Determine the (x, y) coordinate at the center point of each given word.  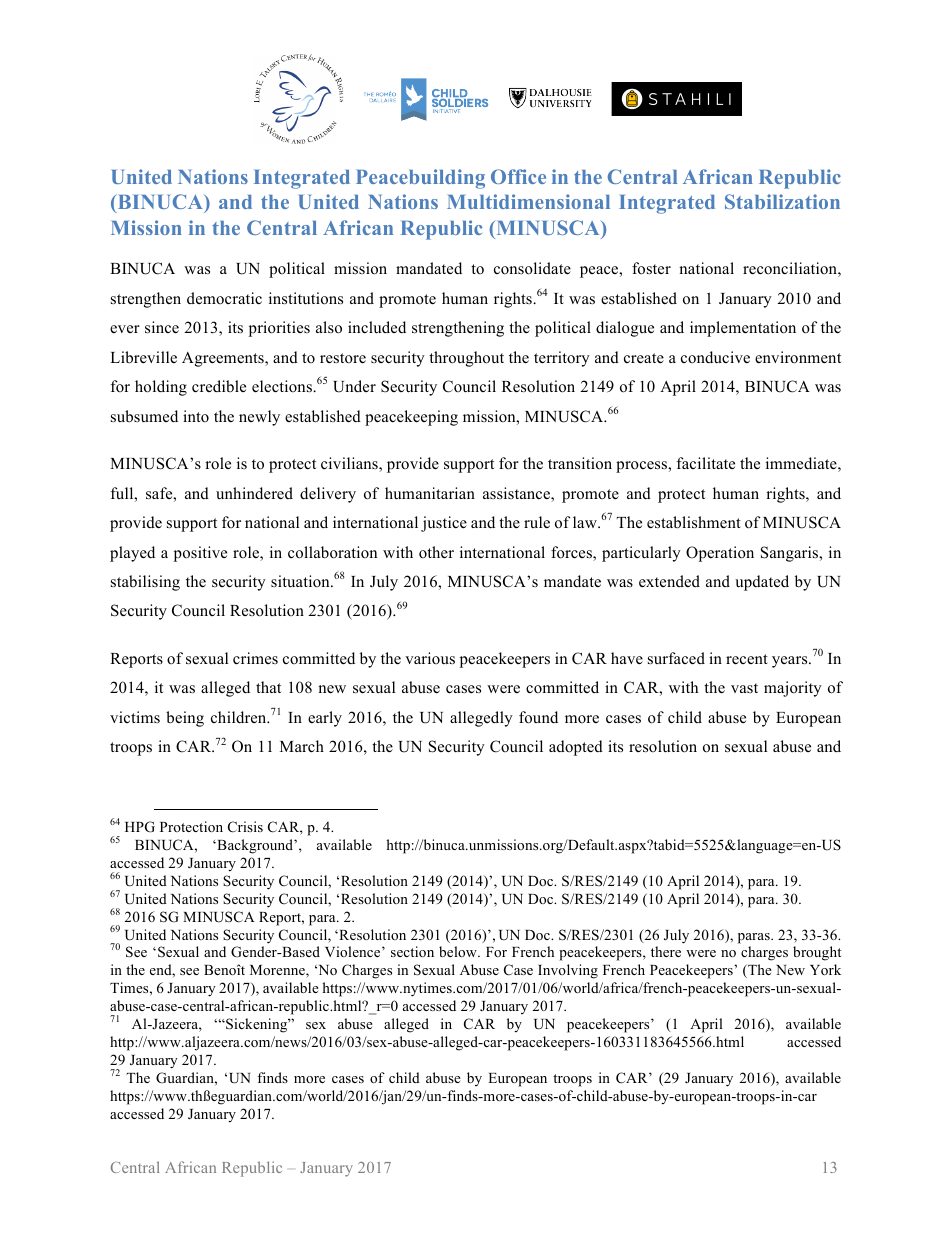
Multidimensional (528, 201)
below (459, 951)
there (666, 951)
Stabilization (782, 201)
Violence (354, 951)
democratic (224, 298)
